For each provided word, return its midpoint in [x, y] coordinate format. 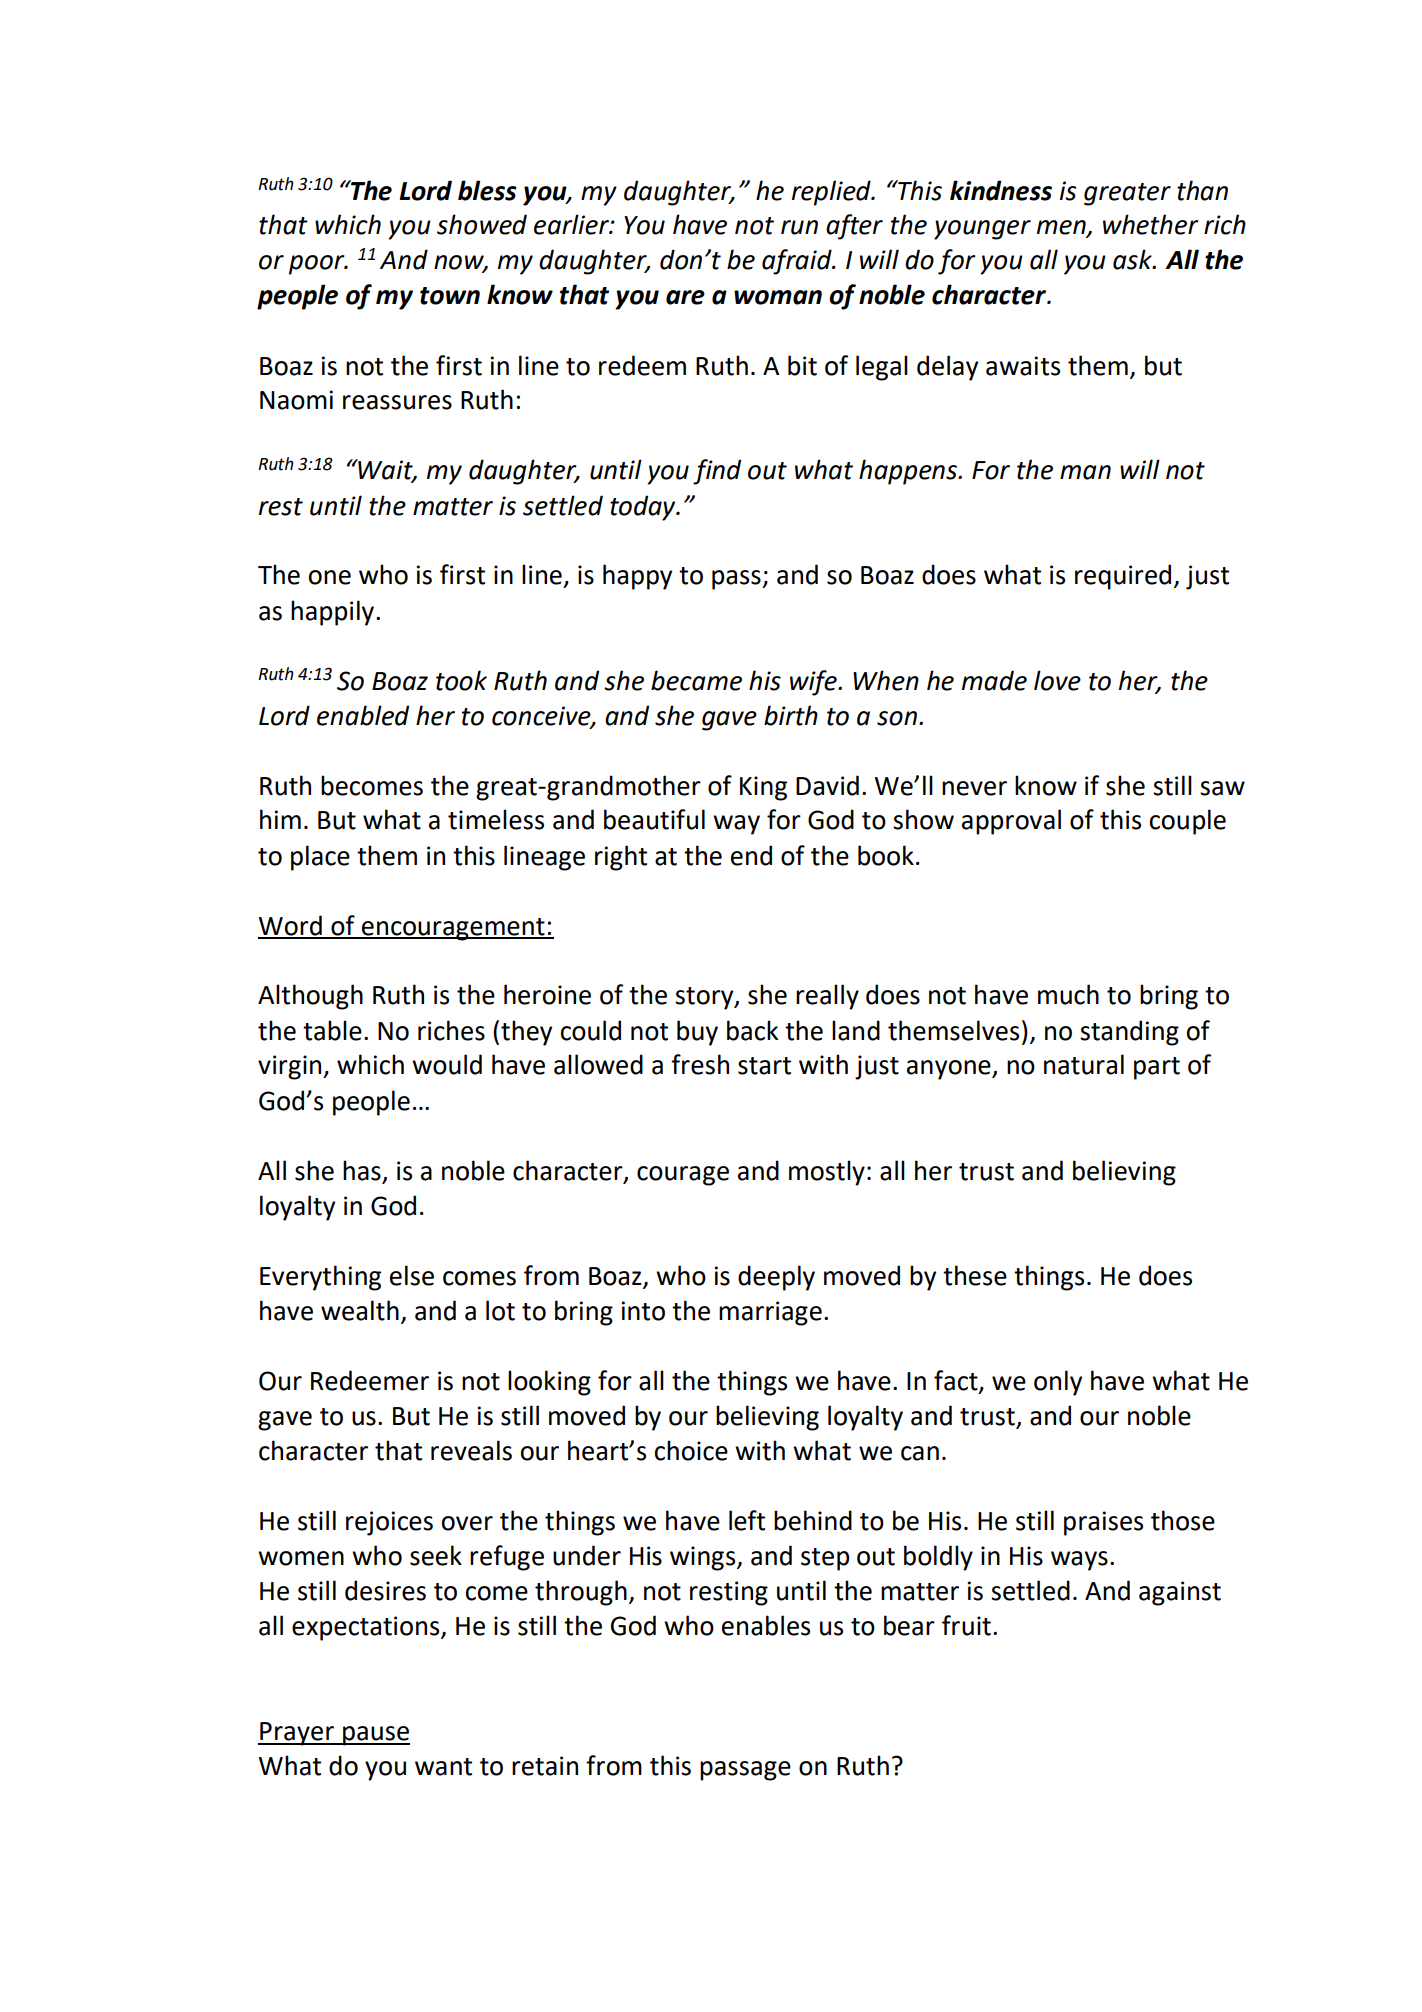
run [799, 227]
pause [375, 1736]
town [450, 296]
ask [1133, 259]
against [1180, 1593]
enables [766, 1625]
